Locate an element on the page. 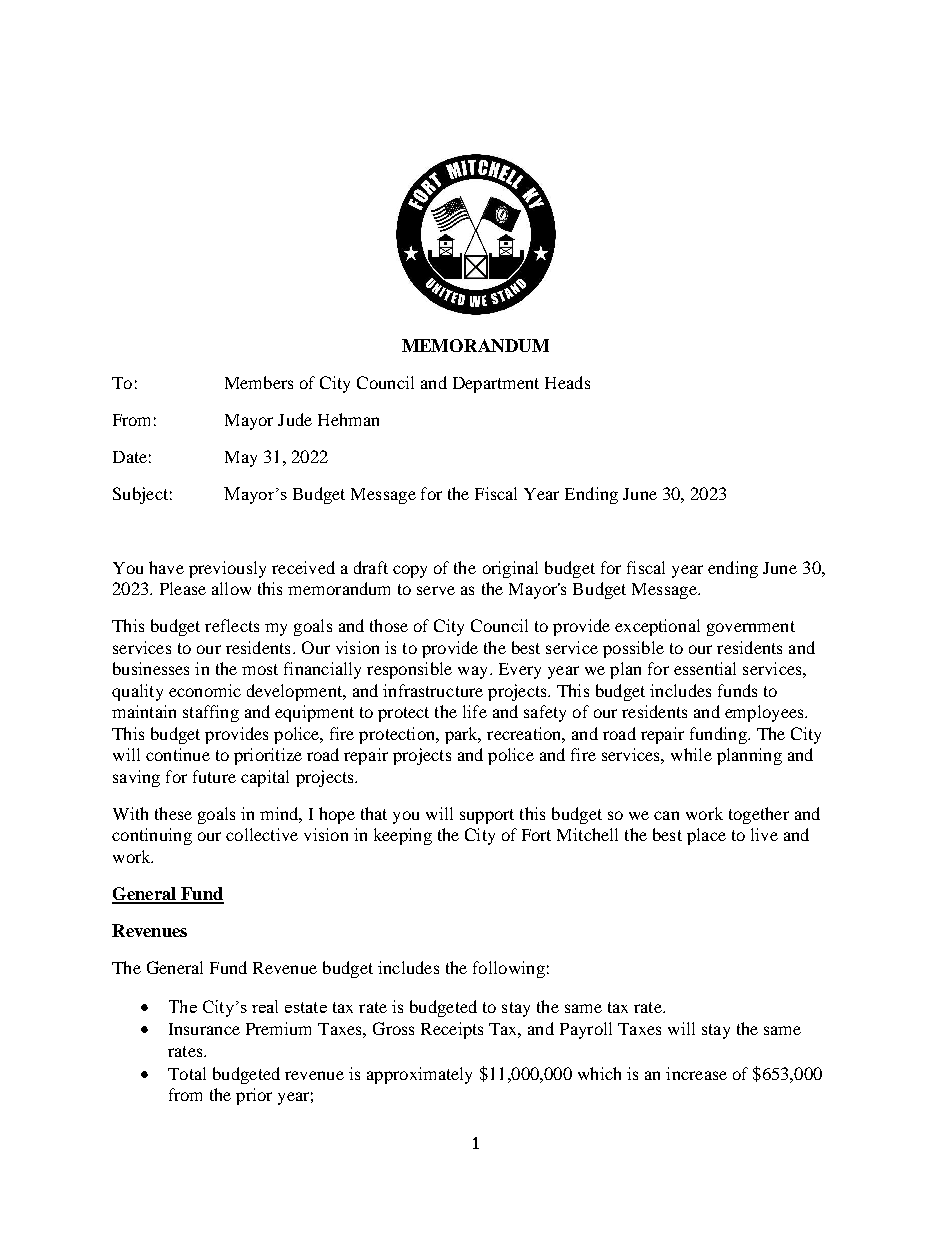 Image resolution: width=952 pixels, height=1233 pixels. exceptional is located at coordinates (657, 627).
